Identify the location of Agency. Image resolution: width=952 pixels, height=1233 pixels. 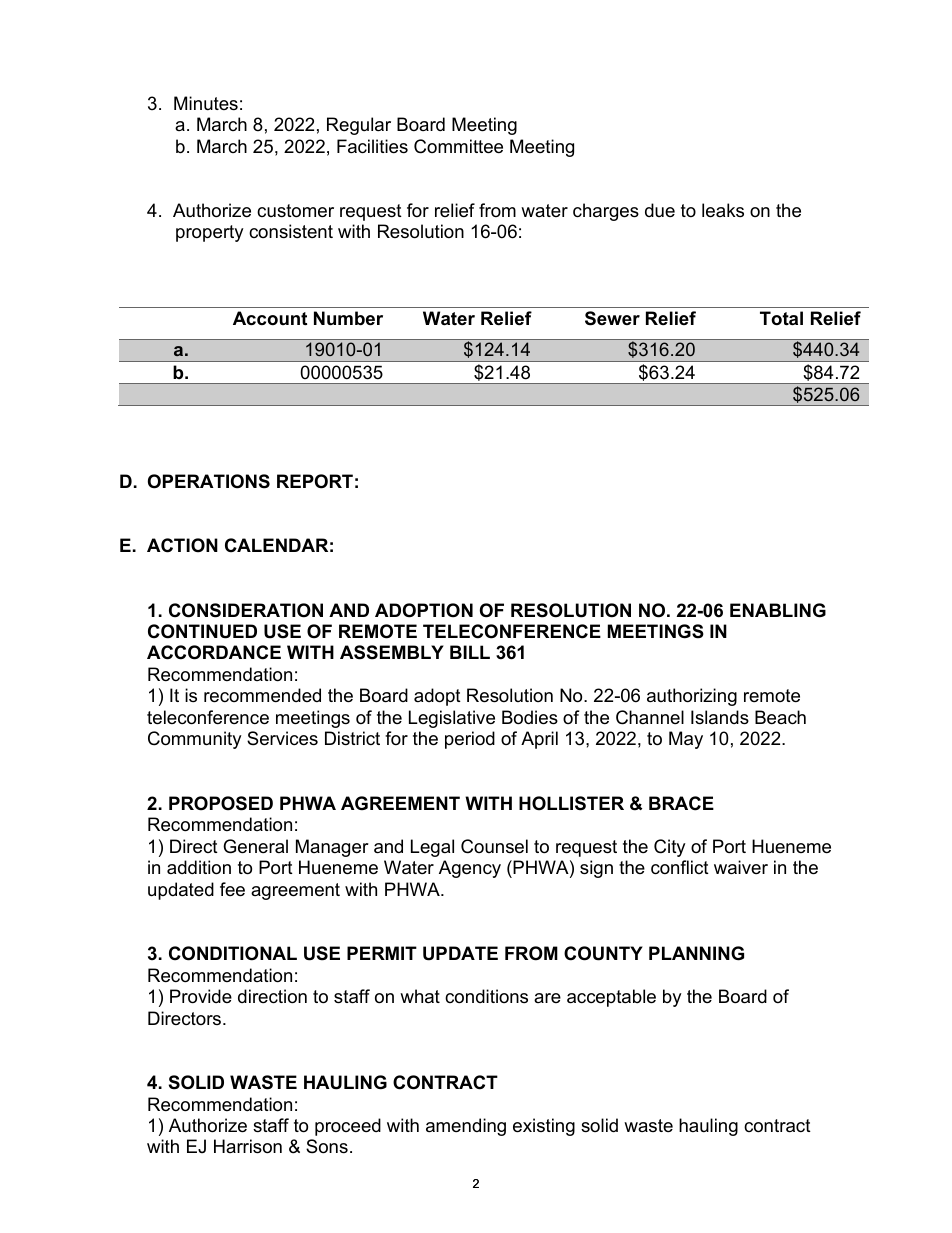
(470, 869).
